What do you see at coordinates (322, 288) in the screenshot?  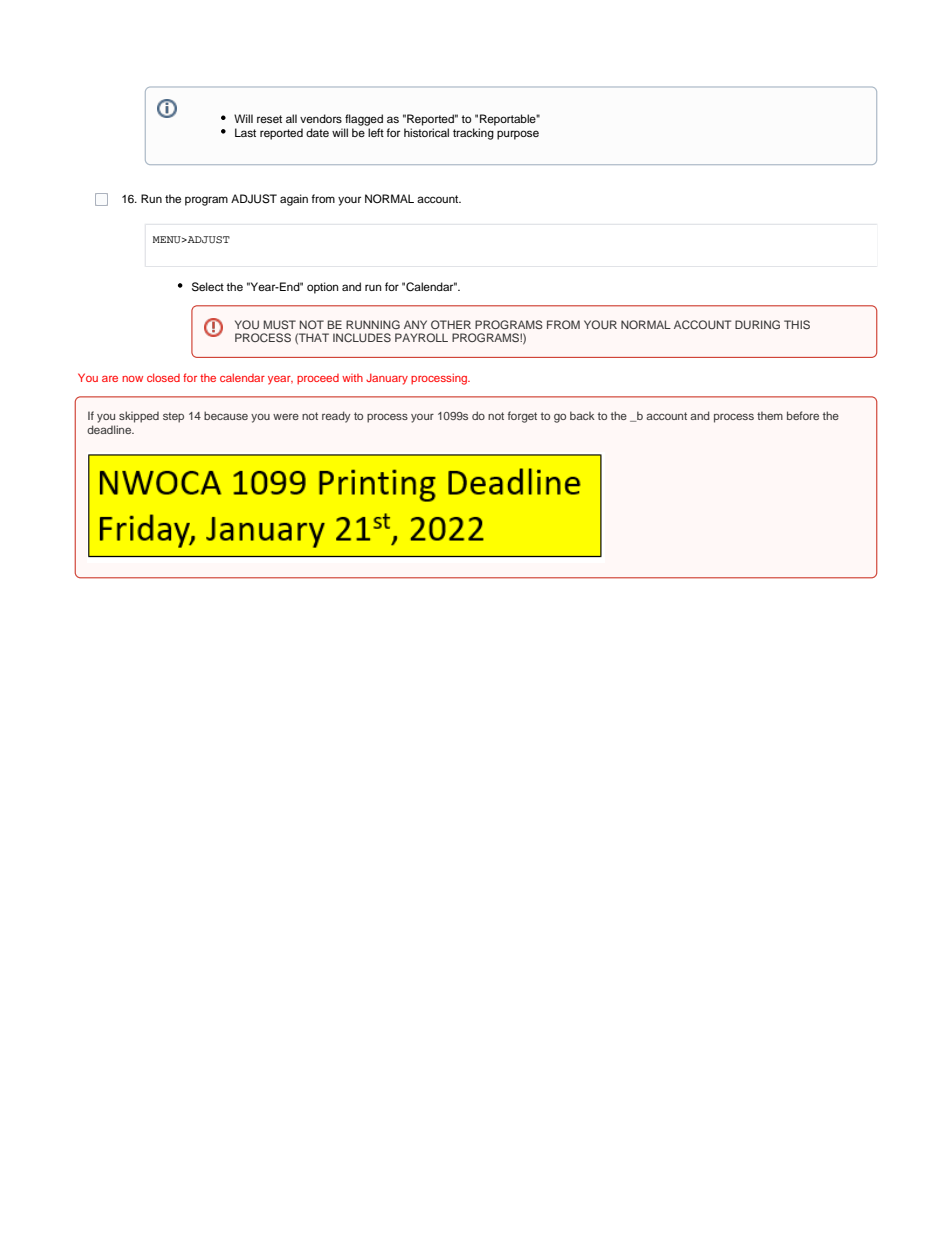 I see `option` at bounding box center [322, 288].
